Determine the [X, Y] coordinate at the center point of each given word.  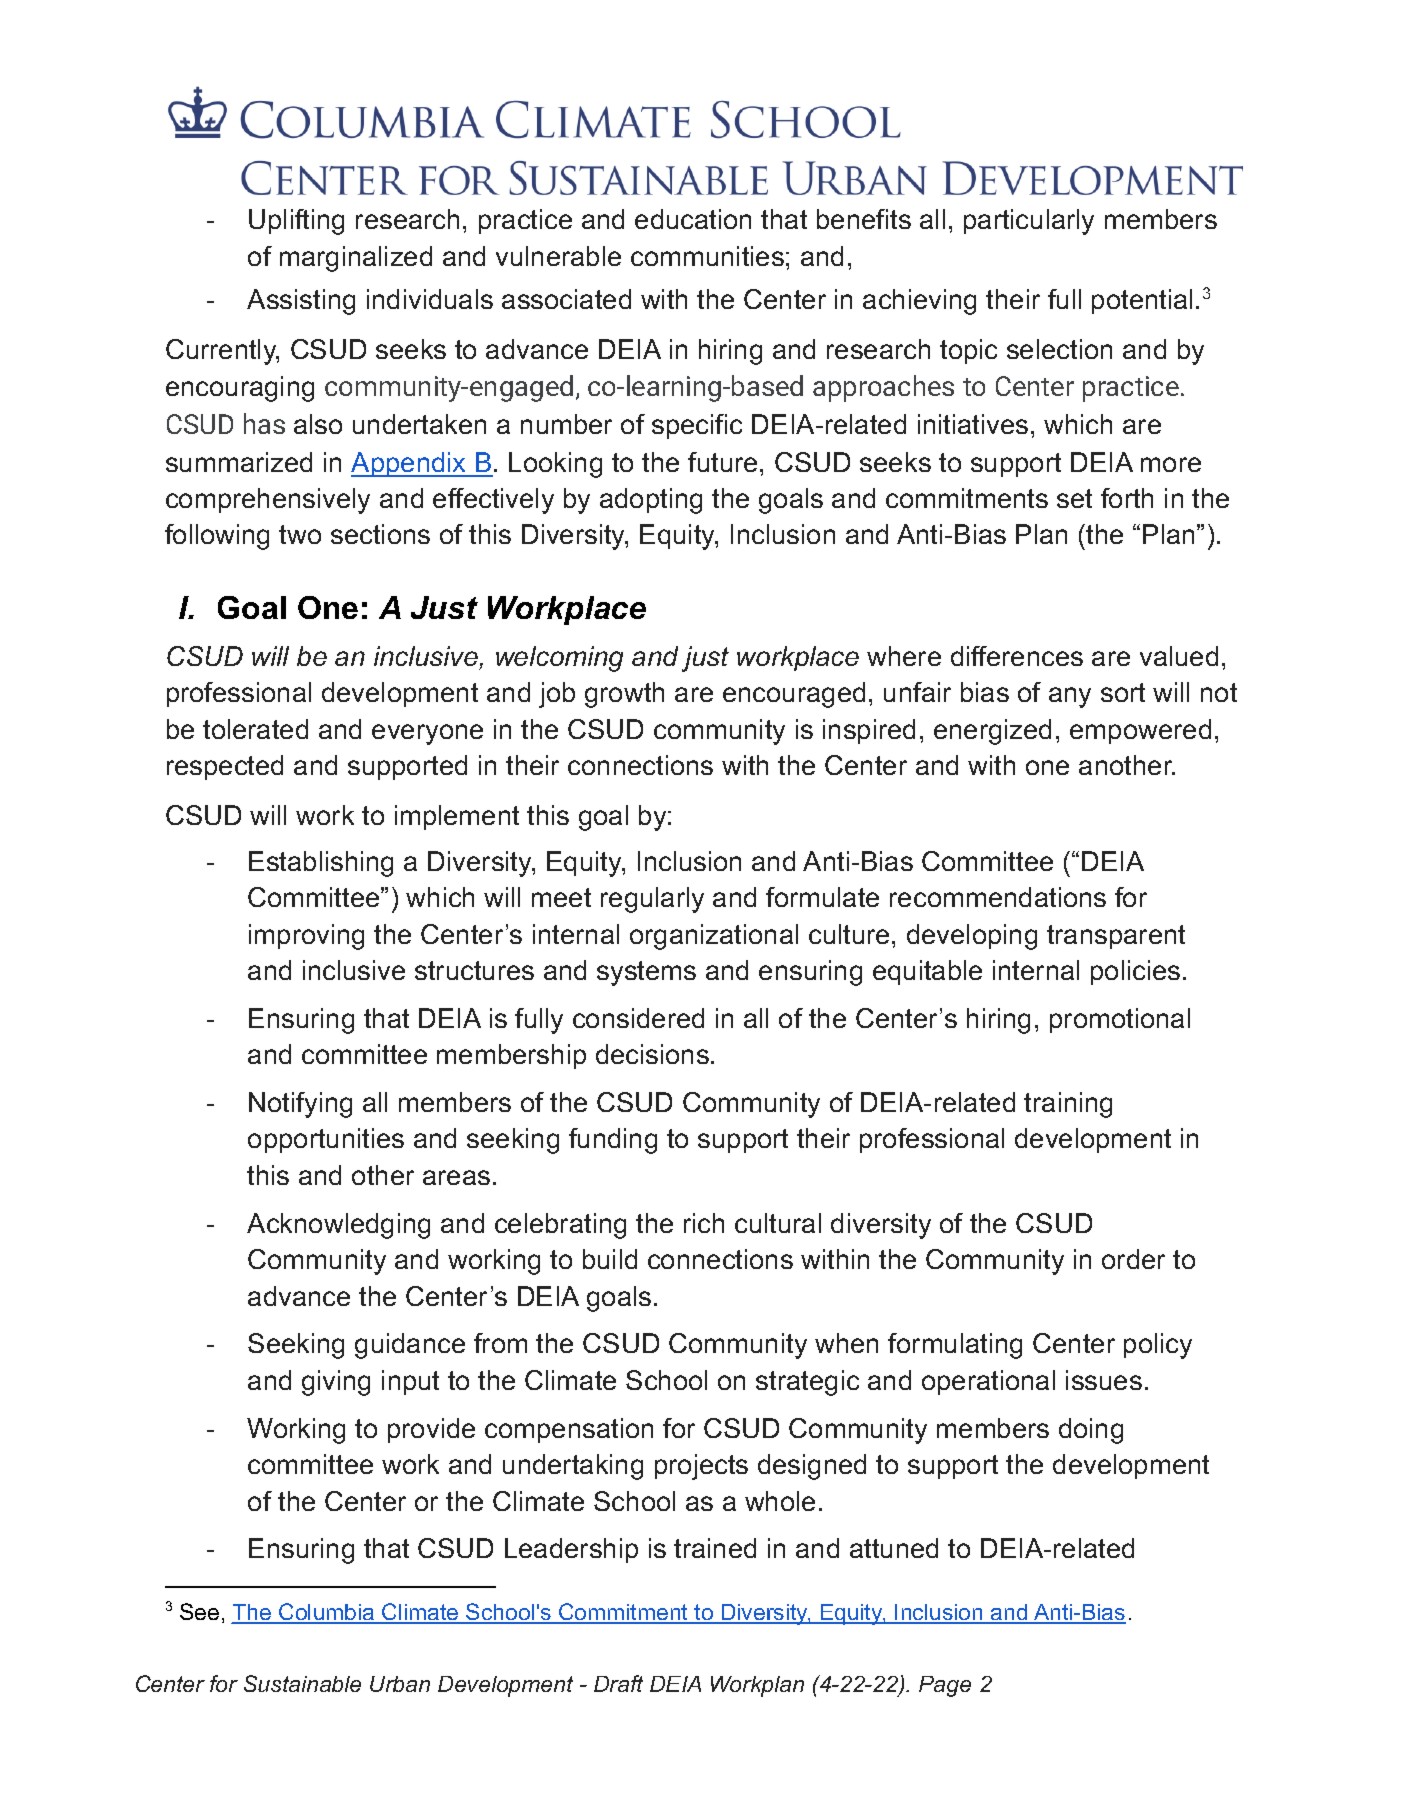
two [300, 534]
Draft [618, 1683]
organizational [714, 937]
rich [704, 1223]
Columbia [327, 1613]
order [1133, 1259]
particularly [1029, 222]
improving [306, 937]
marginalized [356, 259]
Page [945, 1686]
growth [624, 695]
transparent [1116, 937]
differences [1017, 656]
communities [707, 256]
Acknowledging [338, 1226]
